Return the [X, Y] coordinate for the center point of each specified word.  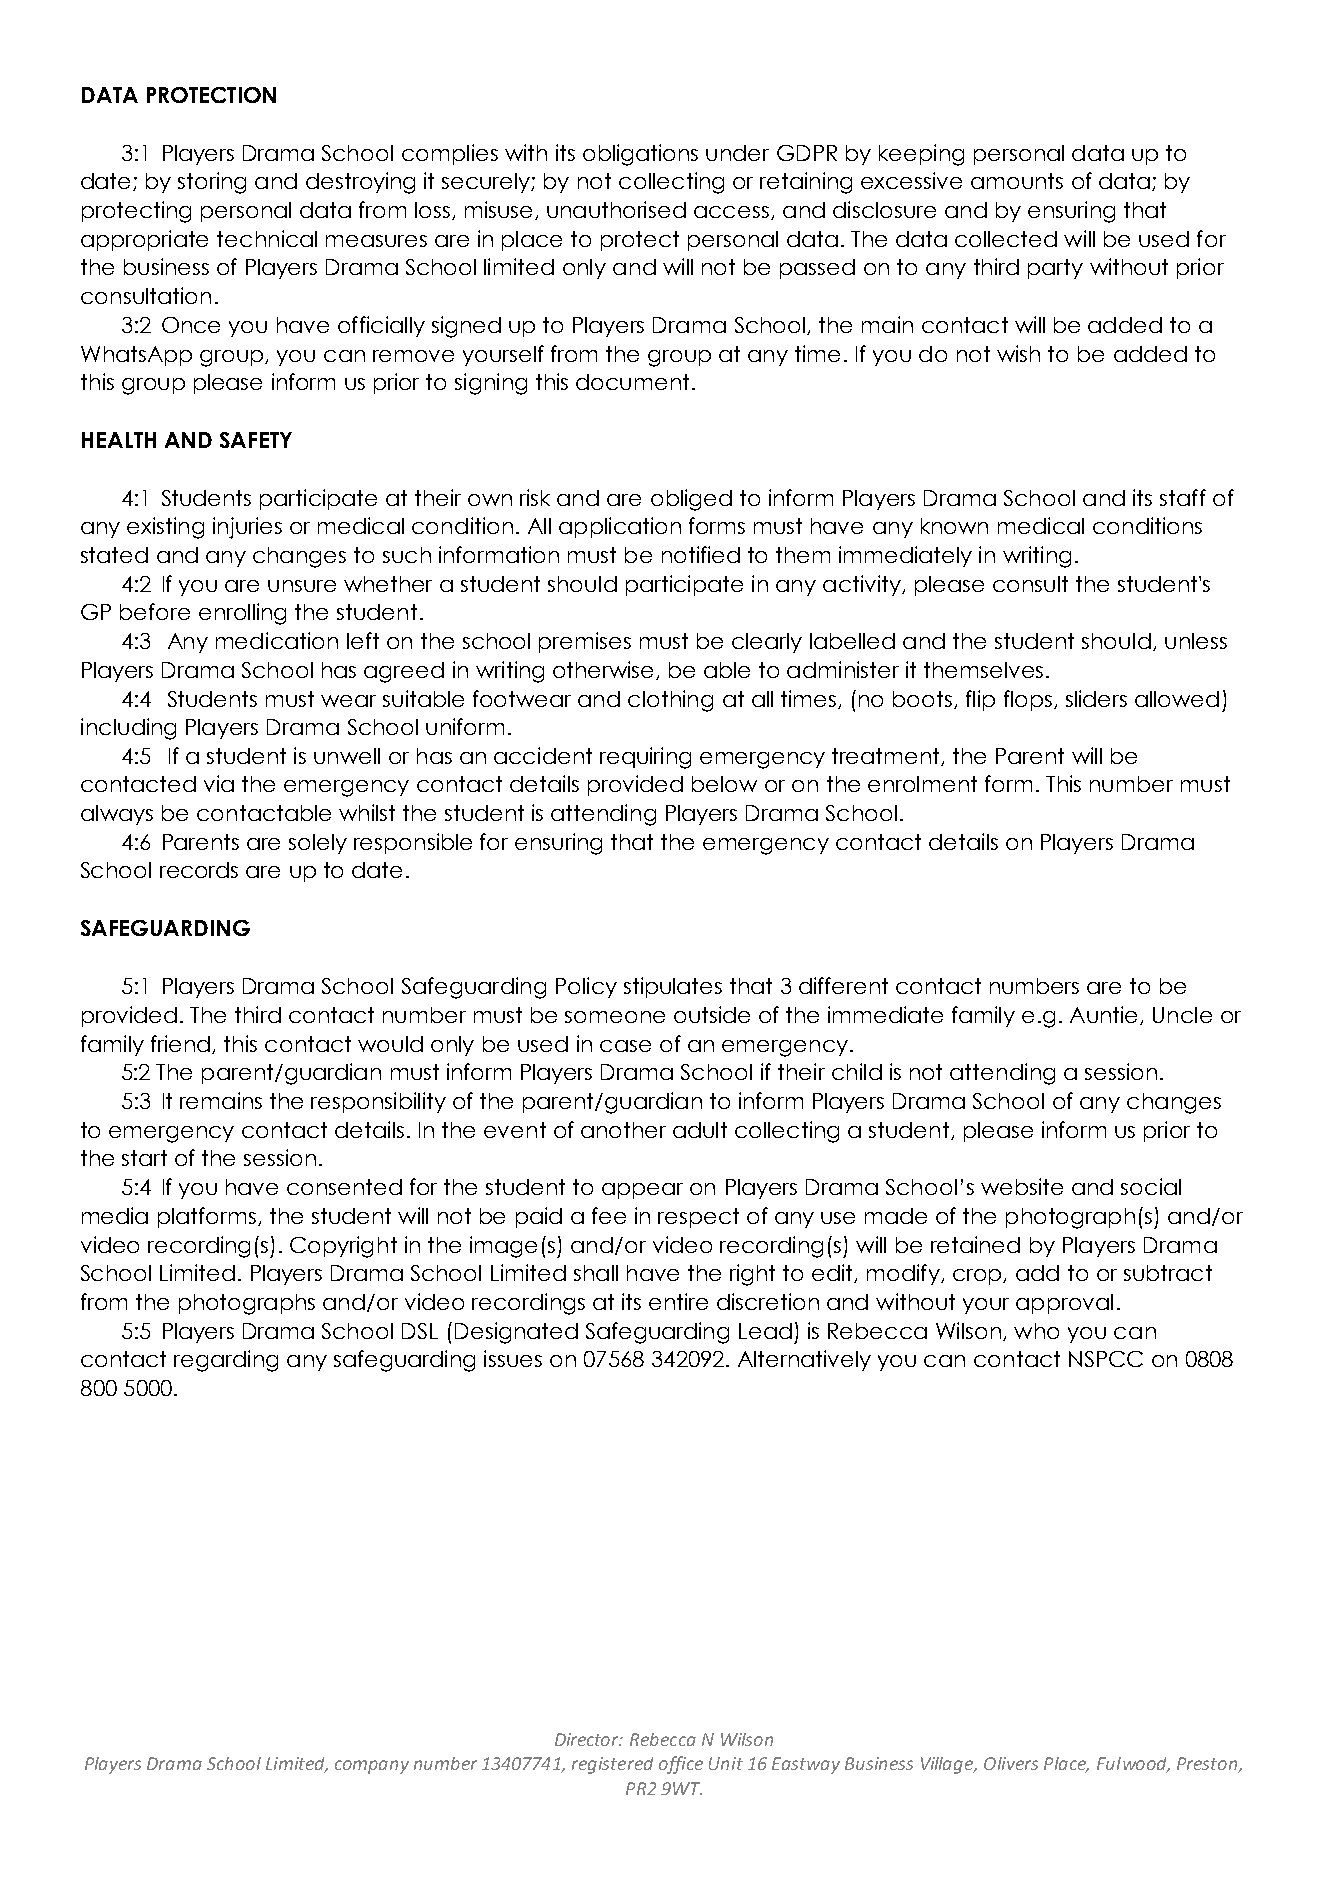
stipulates [673, 987]
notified [701, 554]
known [954, 526]
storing [212, 183]
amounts [1017, 181]
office [681, 1765]
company [372, 1767]
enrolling [242, 614]
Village [948, 1765]
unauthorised [616, 209]
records [199, 870]
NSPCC [1106, 1359]
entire [678, 1301]
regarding [226, 1361]
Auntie [1105, 1015]
